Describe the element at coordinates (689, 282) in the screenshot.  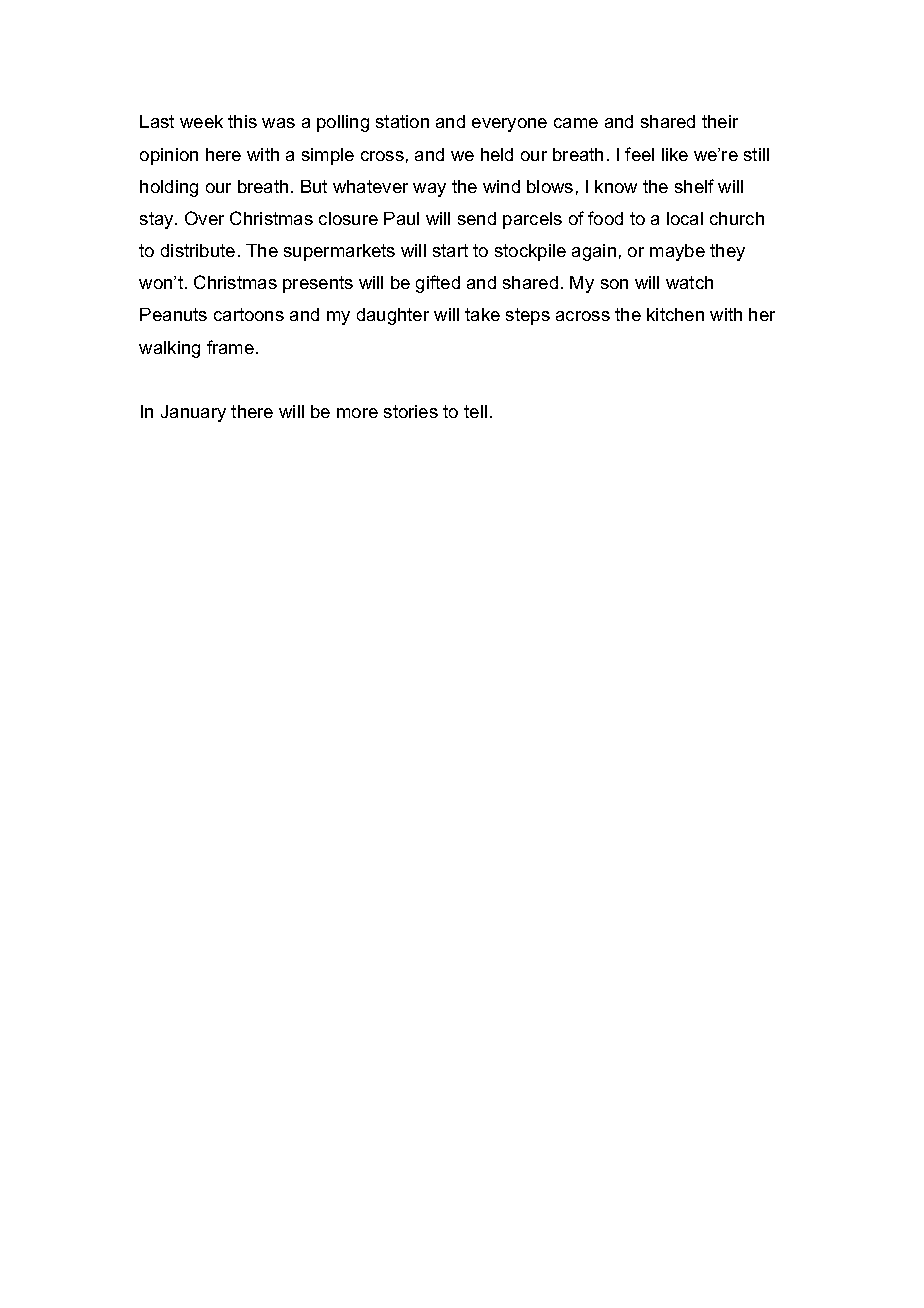
I see `watch` at that location.
